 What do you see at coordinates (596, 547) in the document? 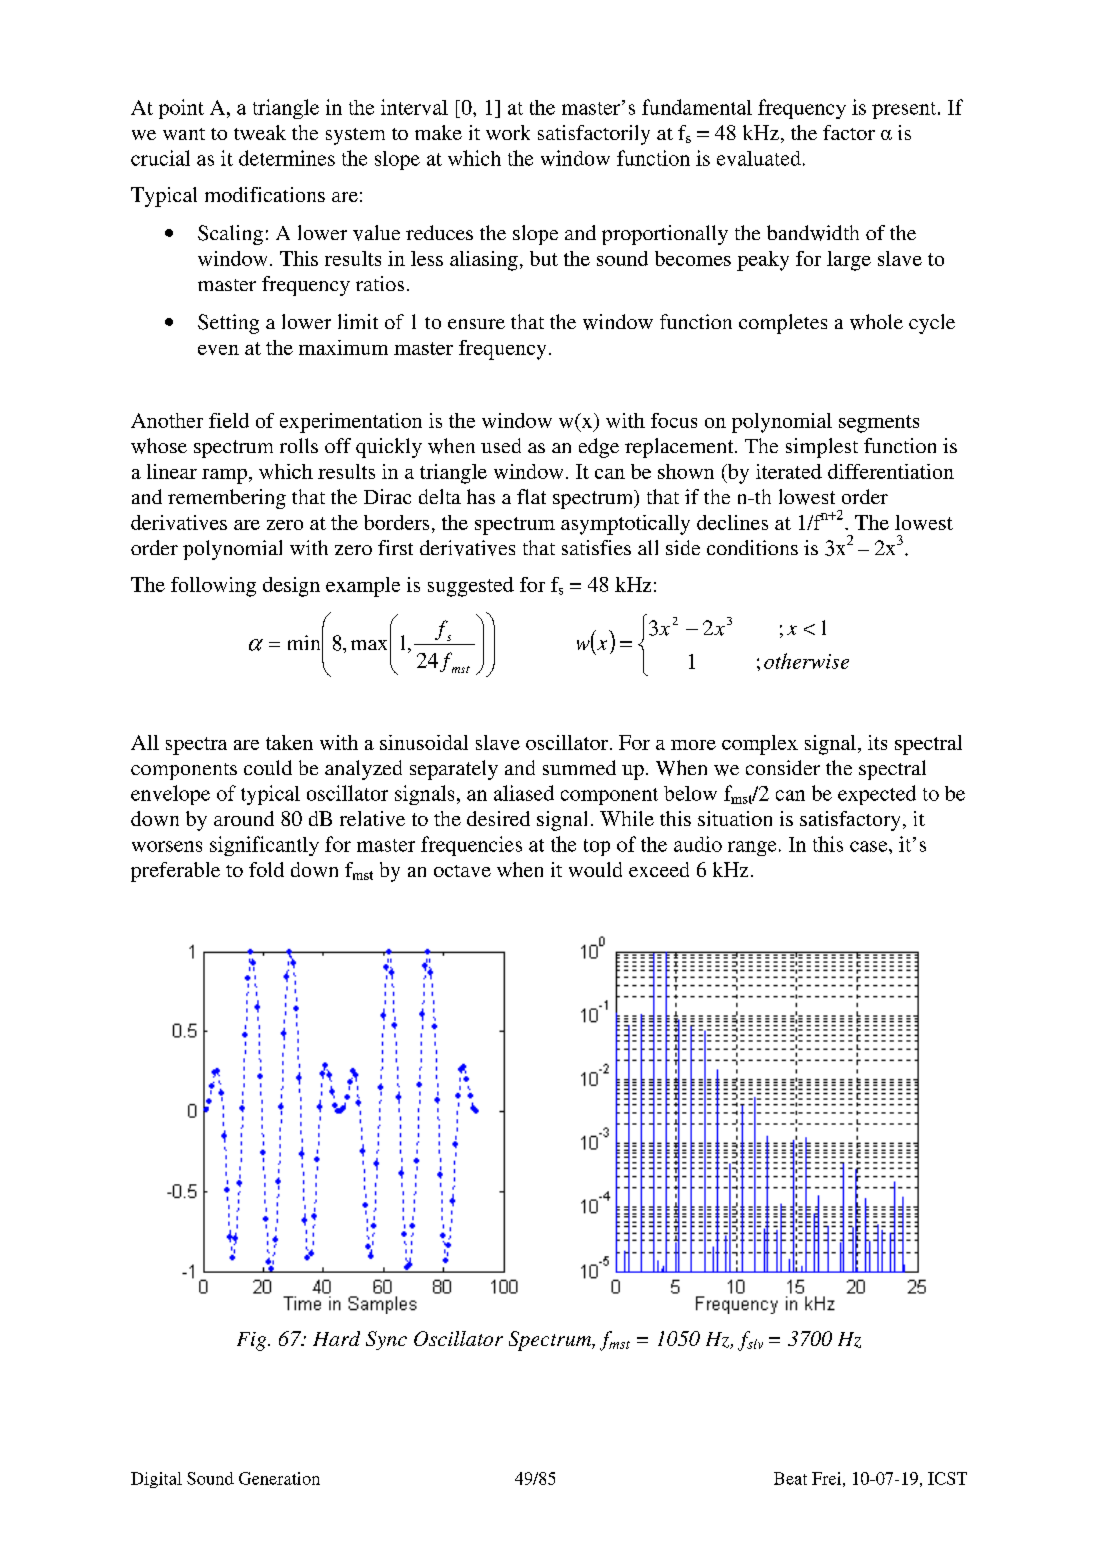
I see `satisfies` at bounding box center [596, 547].
